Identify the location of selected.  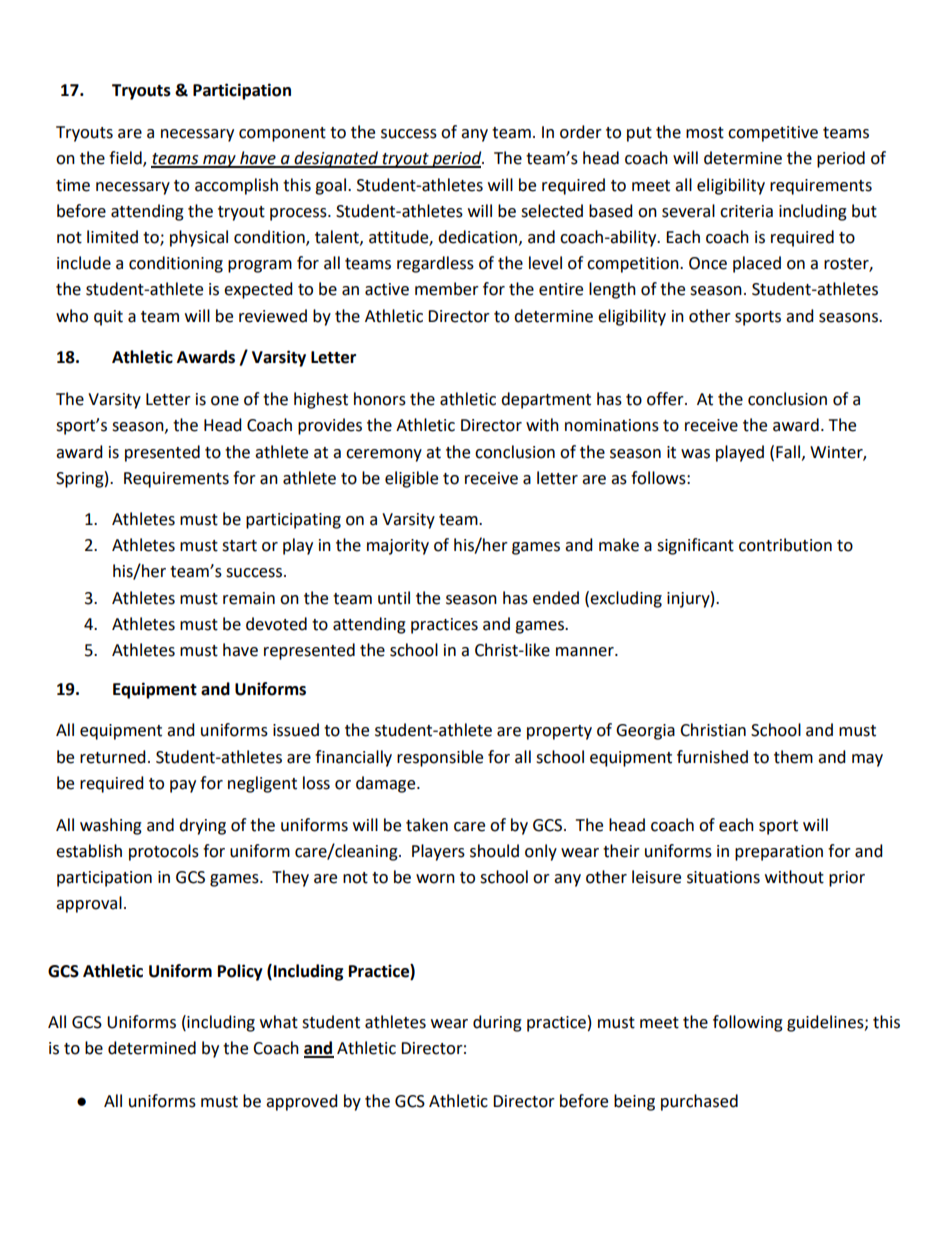
(552, 211).
